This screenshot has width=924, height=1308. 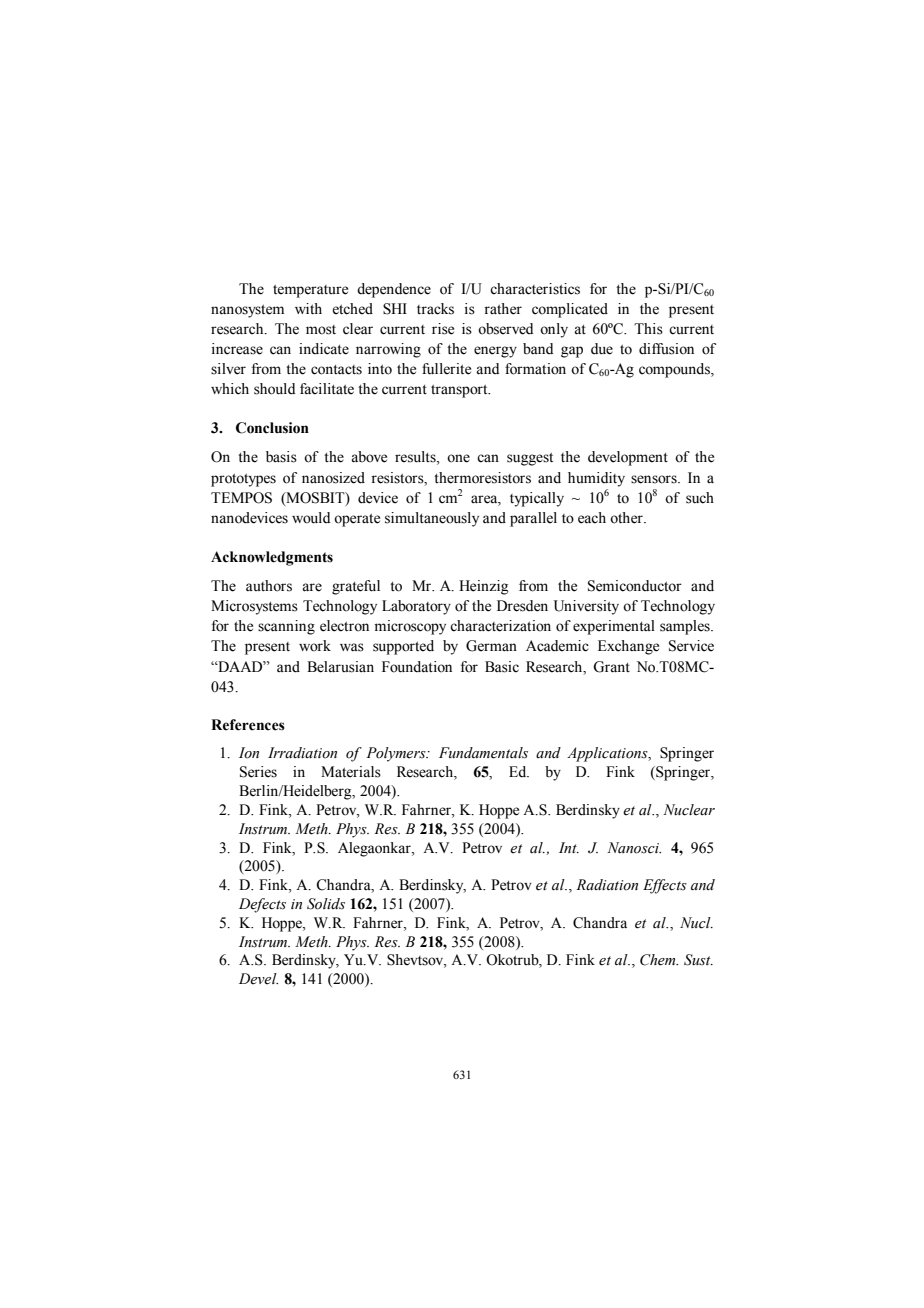 What do you see at coordinates (458, 458) in the screenshot?
I see `one` at bounding box center [458, 458].
